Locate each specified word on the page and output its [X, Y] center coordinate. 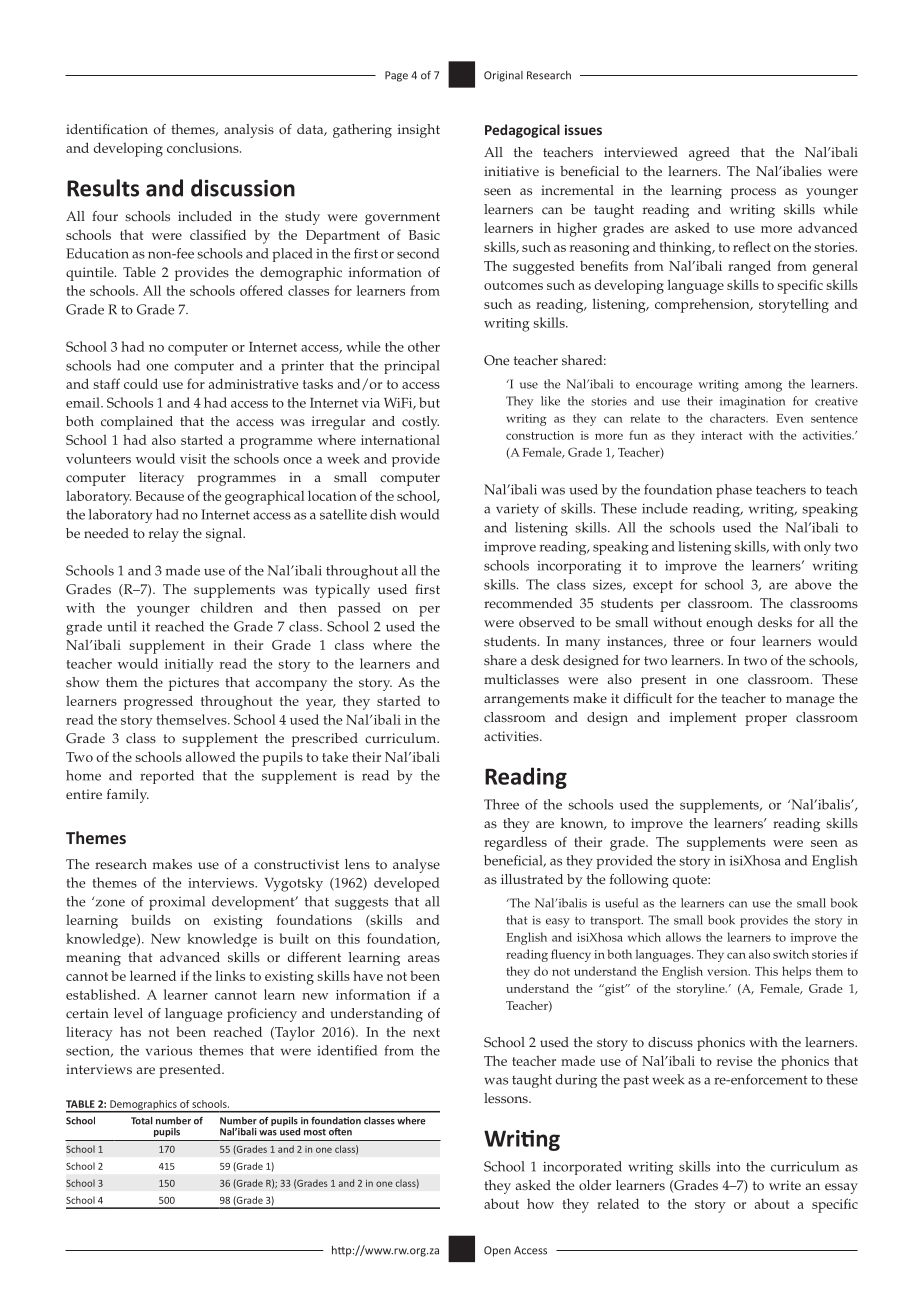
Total [142, 1121]
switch [791, 954]
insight [419, 131]
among [763, 387]
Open [497, 1251]
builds [151, 919]
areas [424, 959]
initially [189, 665]
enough [729, 624]
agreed [709, 154]
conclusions [204, 147]
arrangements [526, 700]
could [141, 383]
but [429, 402]
